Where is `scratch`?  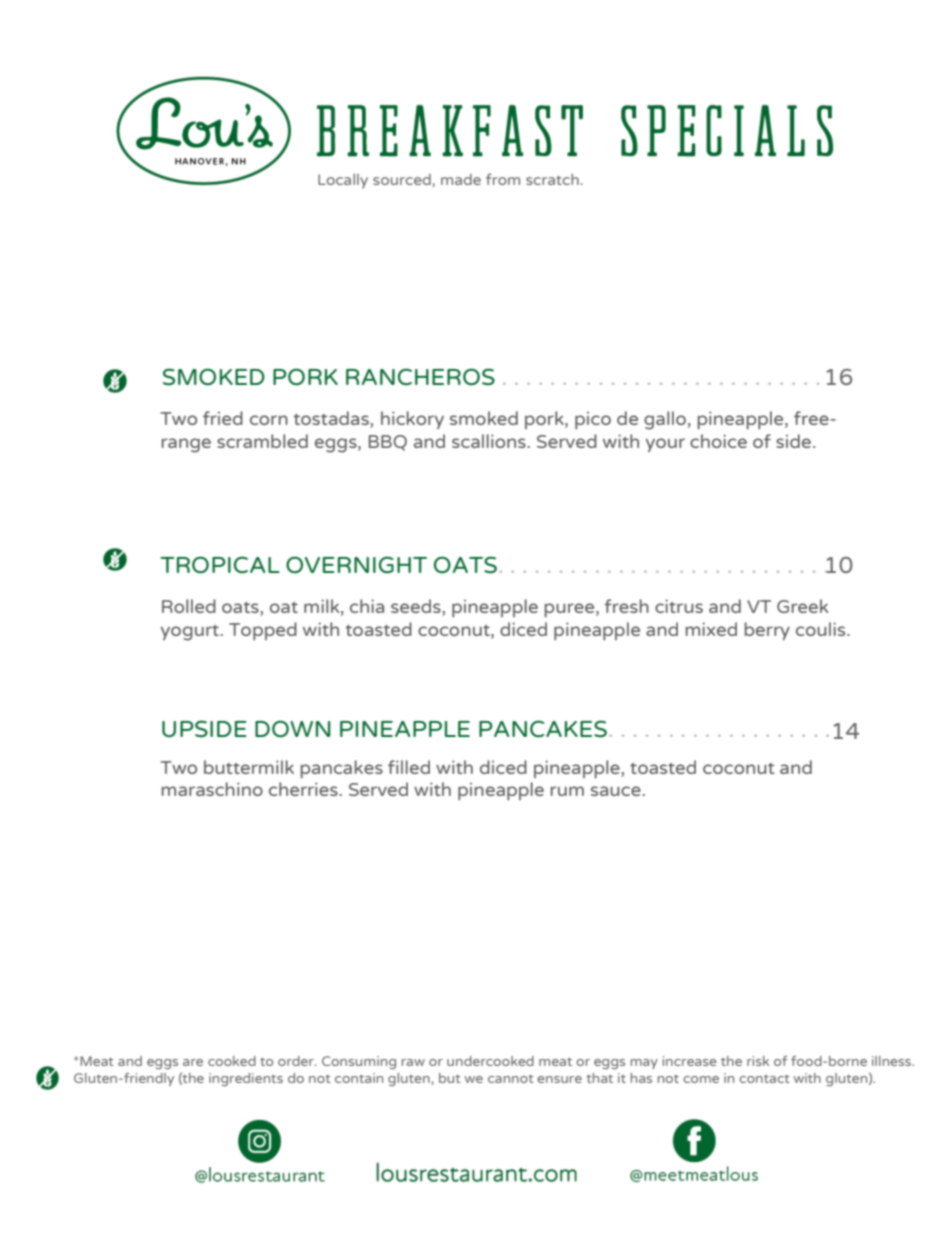
scratch is located at coordinates (552, 179).
